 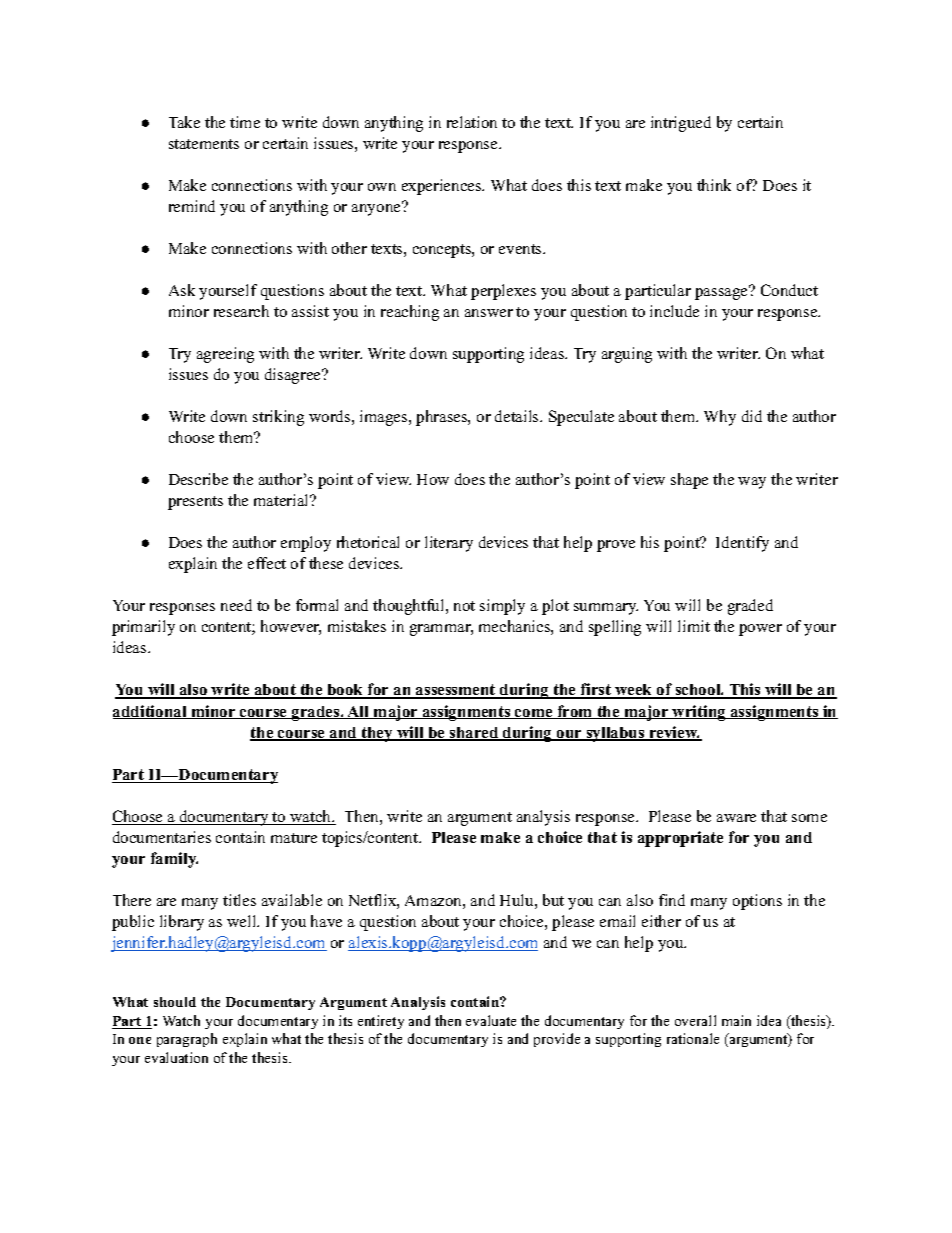 I want to click on paragraph, so click(x=187, y=1040).
